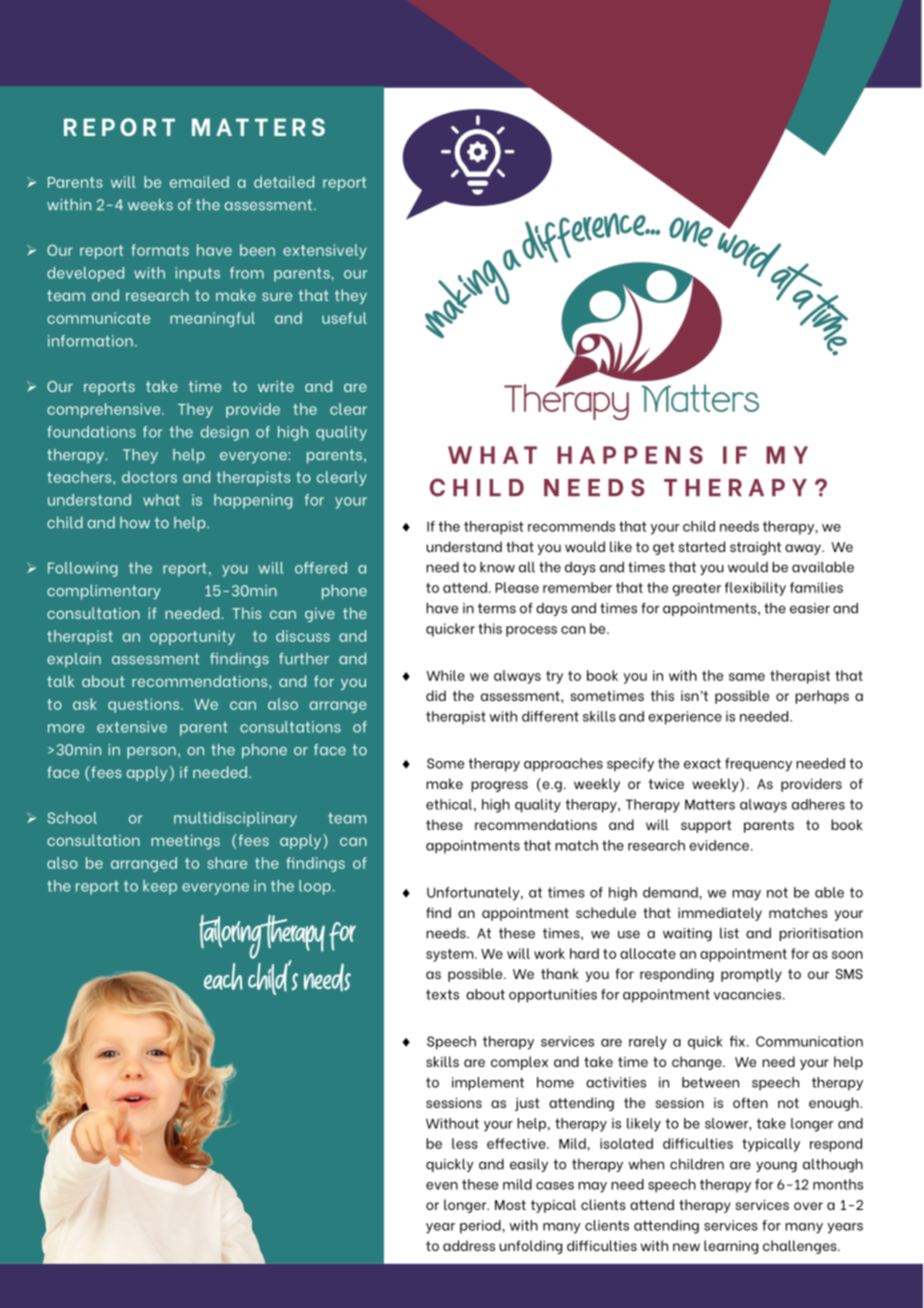  I want to click on useful, so click(344, 318).
